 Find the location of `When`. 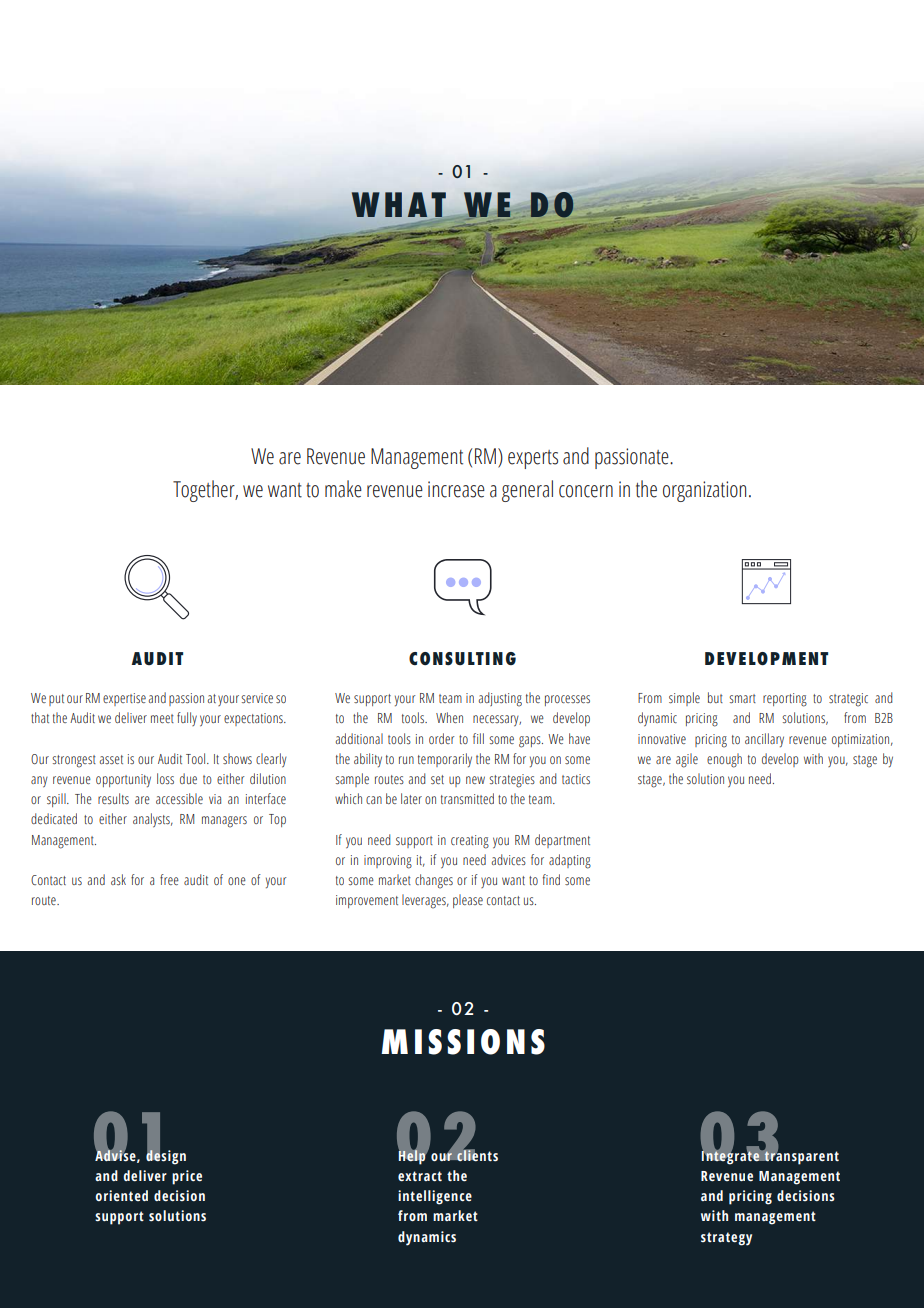

When is located at coordinates (449, 717).
